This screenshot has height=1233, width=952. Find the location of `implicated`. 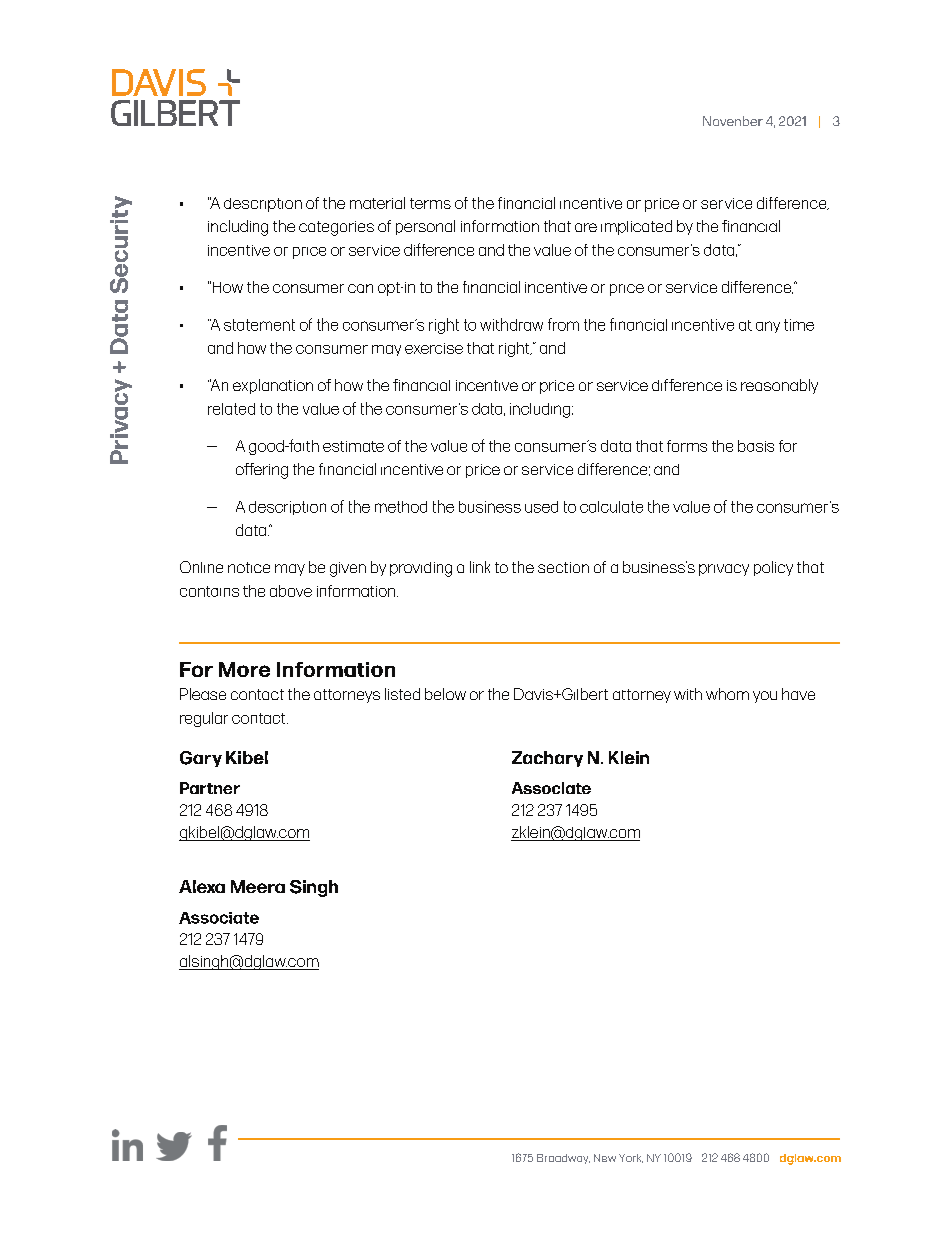

implicated is located at coordinates (636, 227).
